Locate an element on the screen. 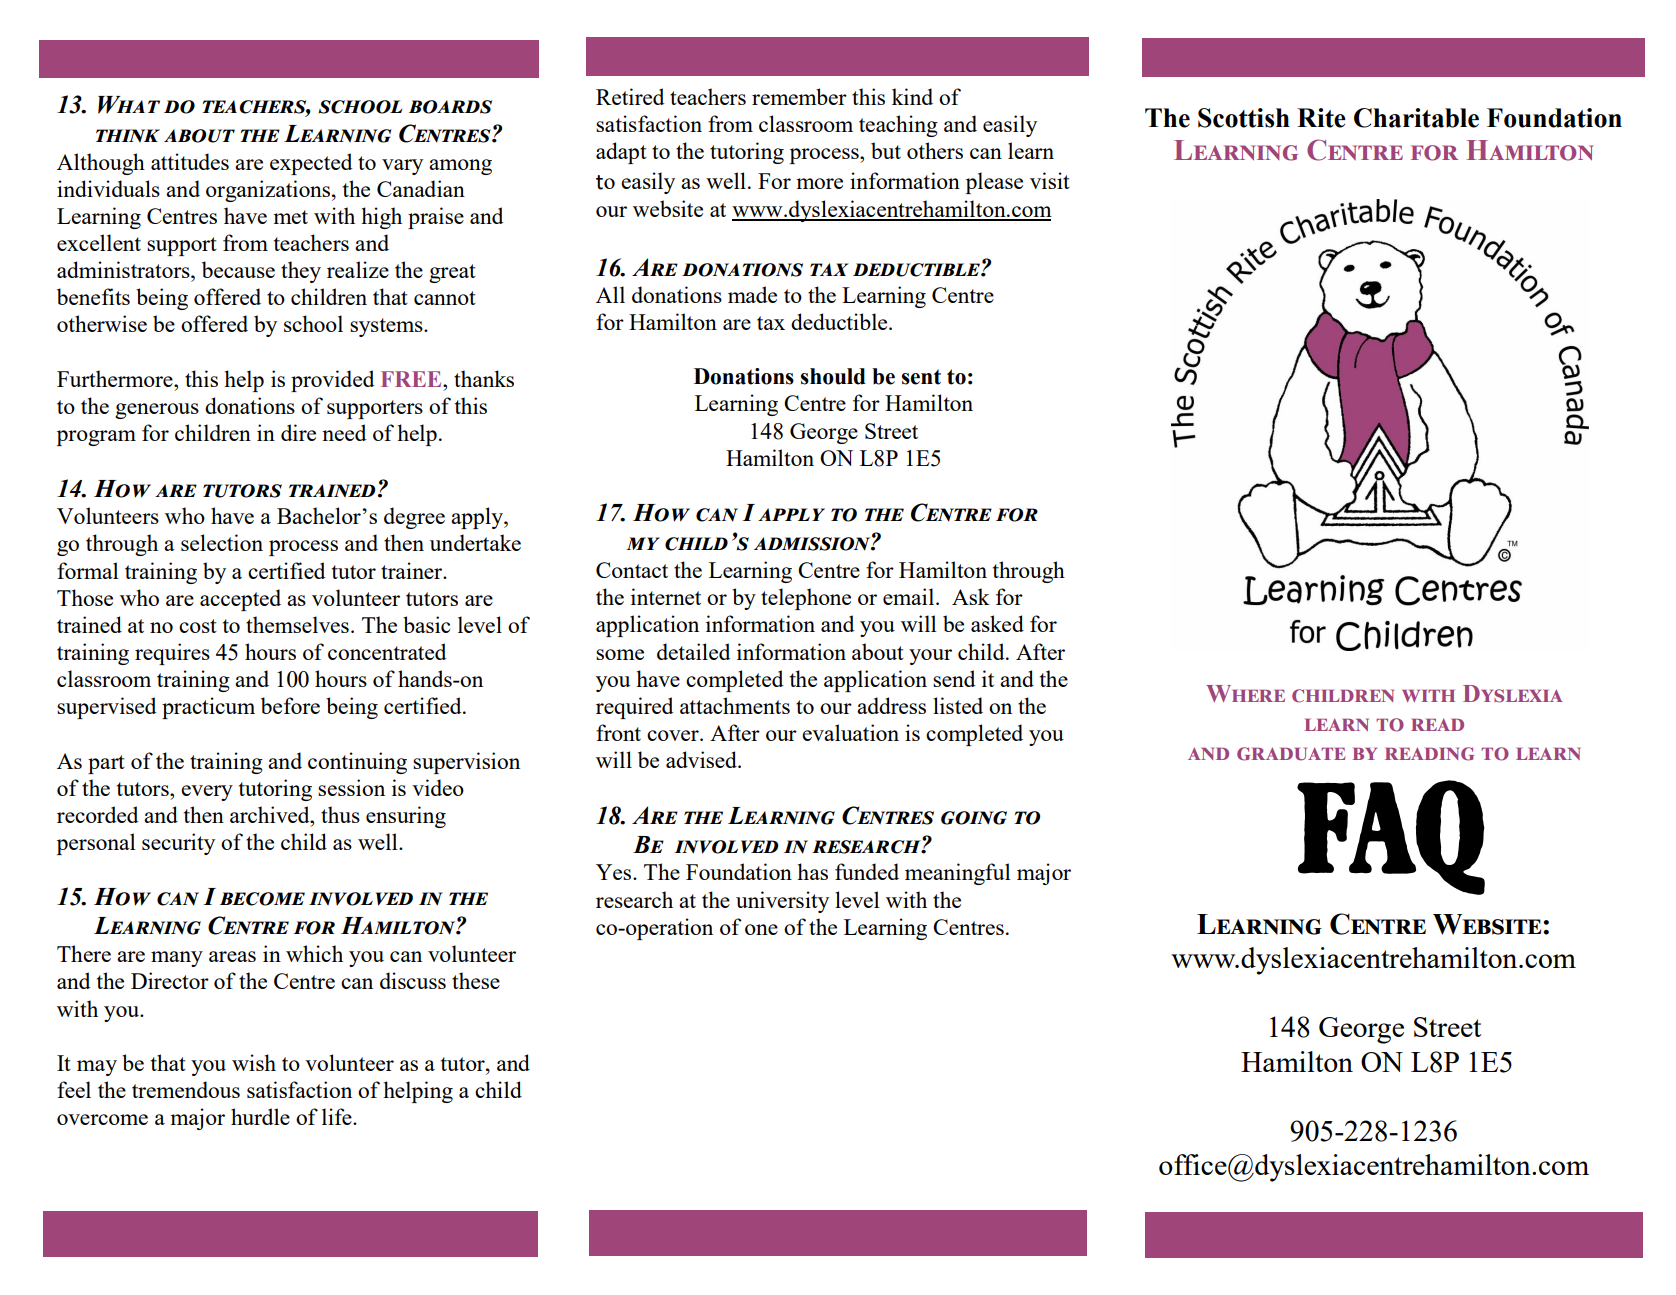 The image size is (1676, 1295). need is located at coordinates (344, 432).
